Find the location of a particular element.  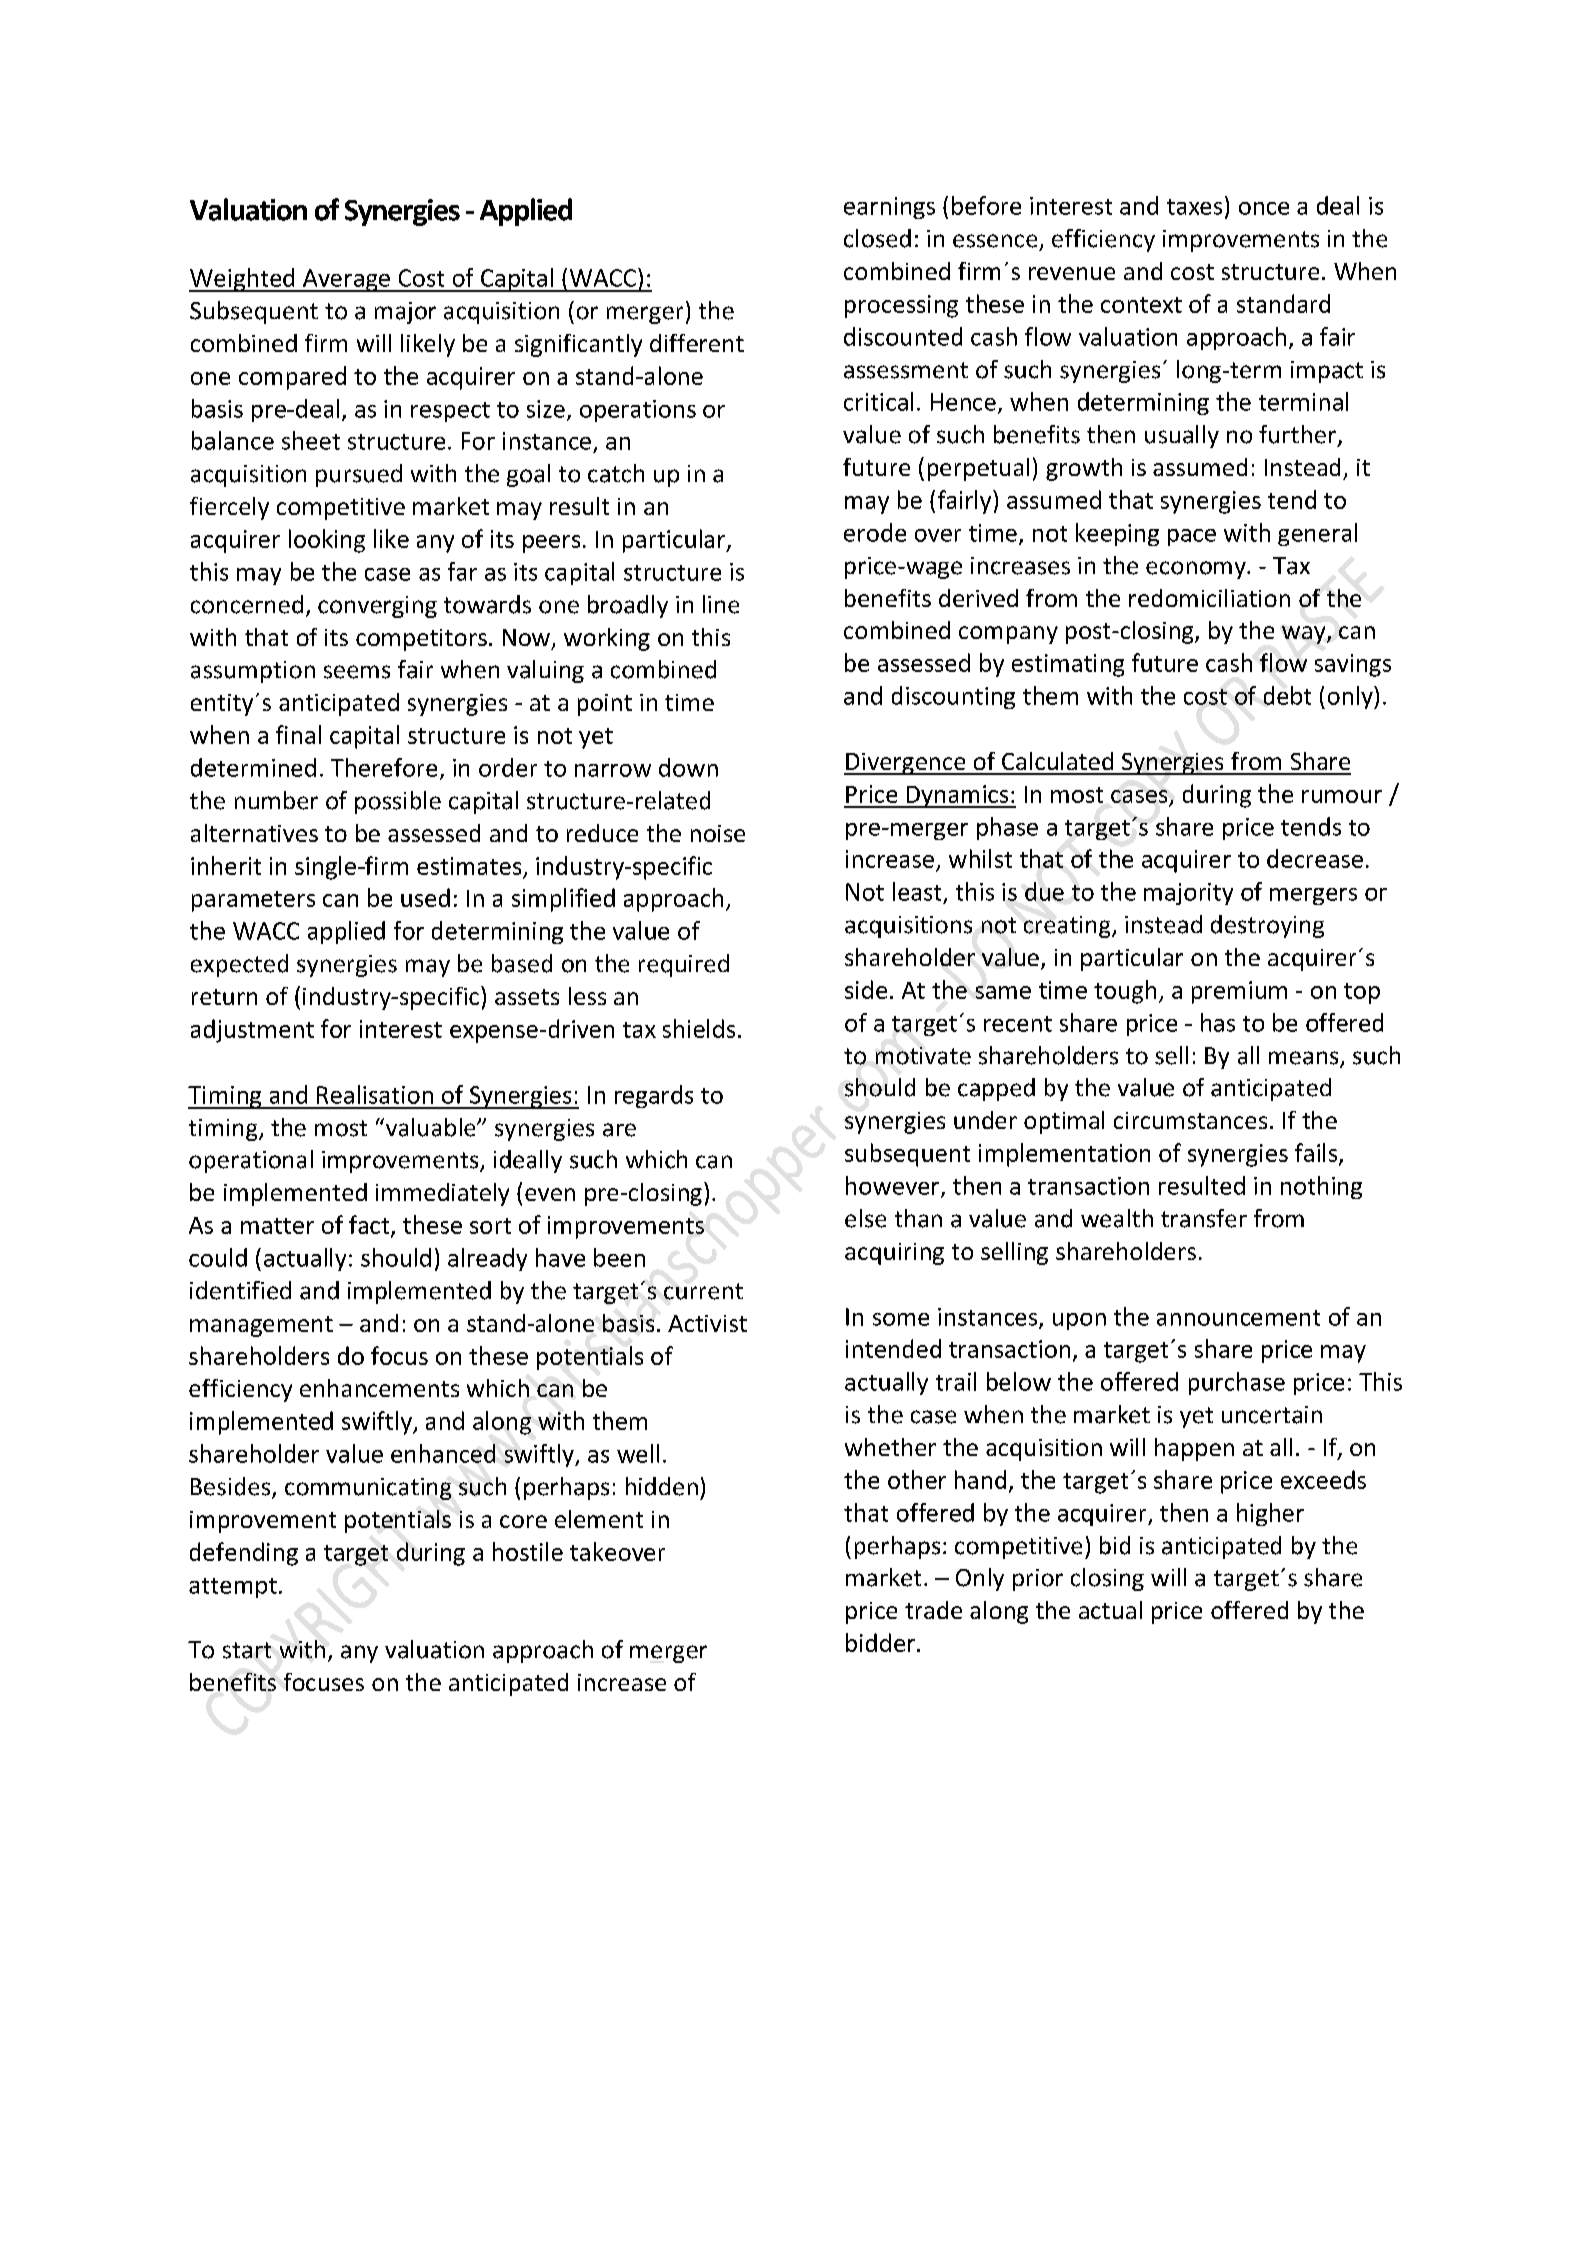

current is located at coordinates (703, 1291).
